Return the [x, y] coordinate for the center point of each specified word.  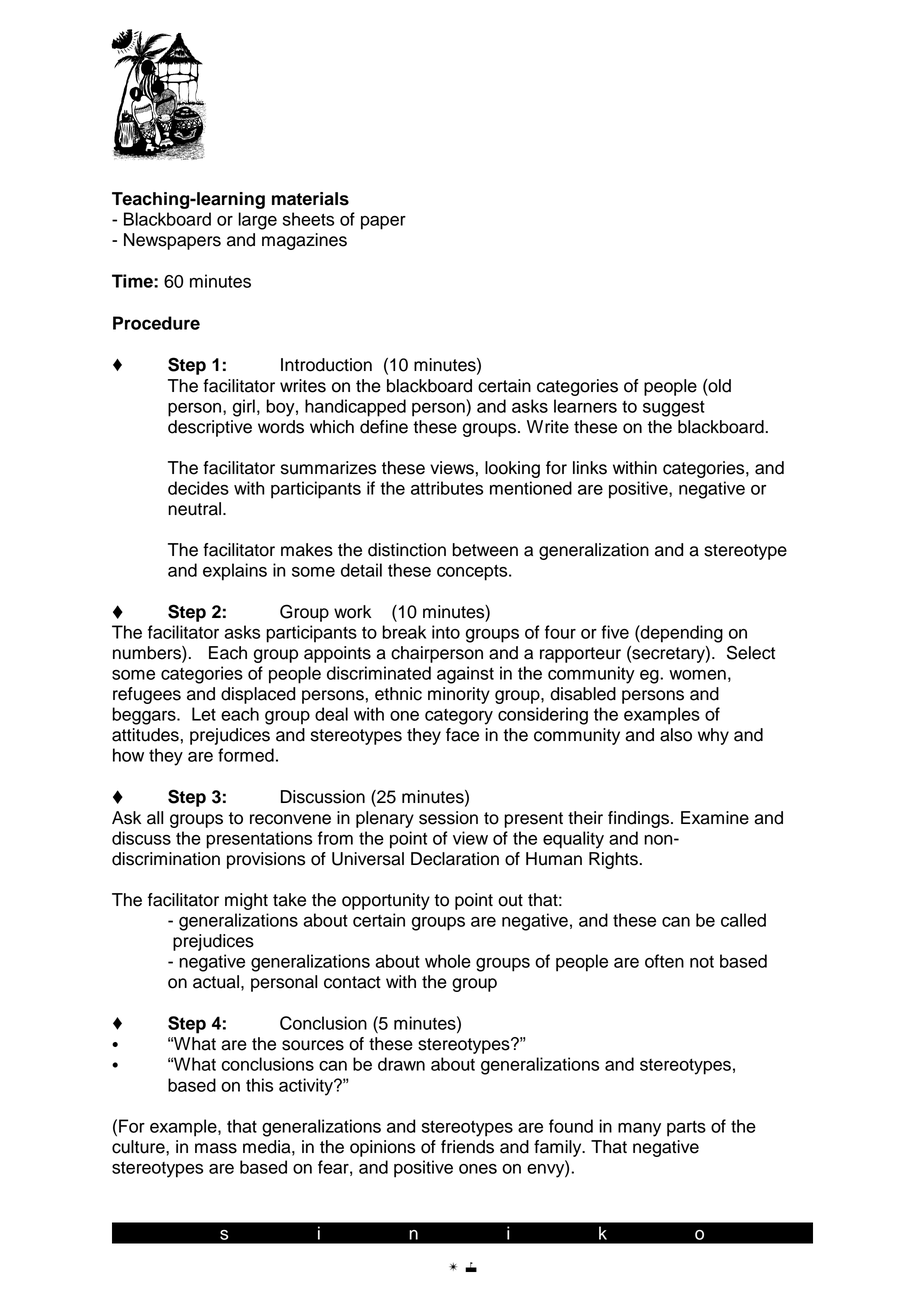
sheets [308, 219]
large [257, 221]
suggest [674, 408]
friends [467, 1147]
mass [216, 1148]
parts [686, 1129]
